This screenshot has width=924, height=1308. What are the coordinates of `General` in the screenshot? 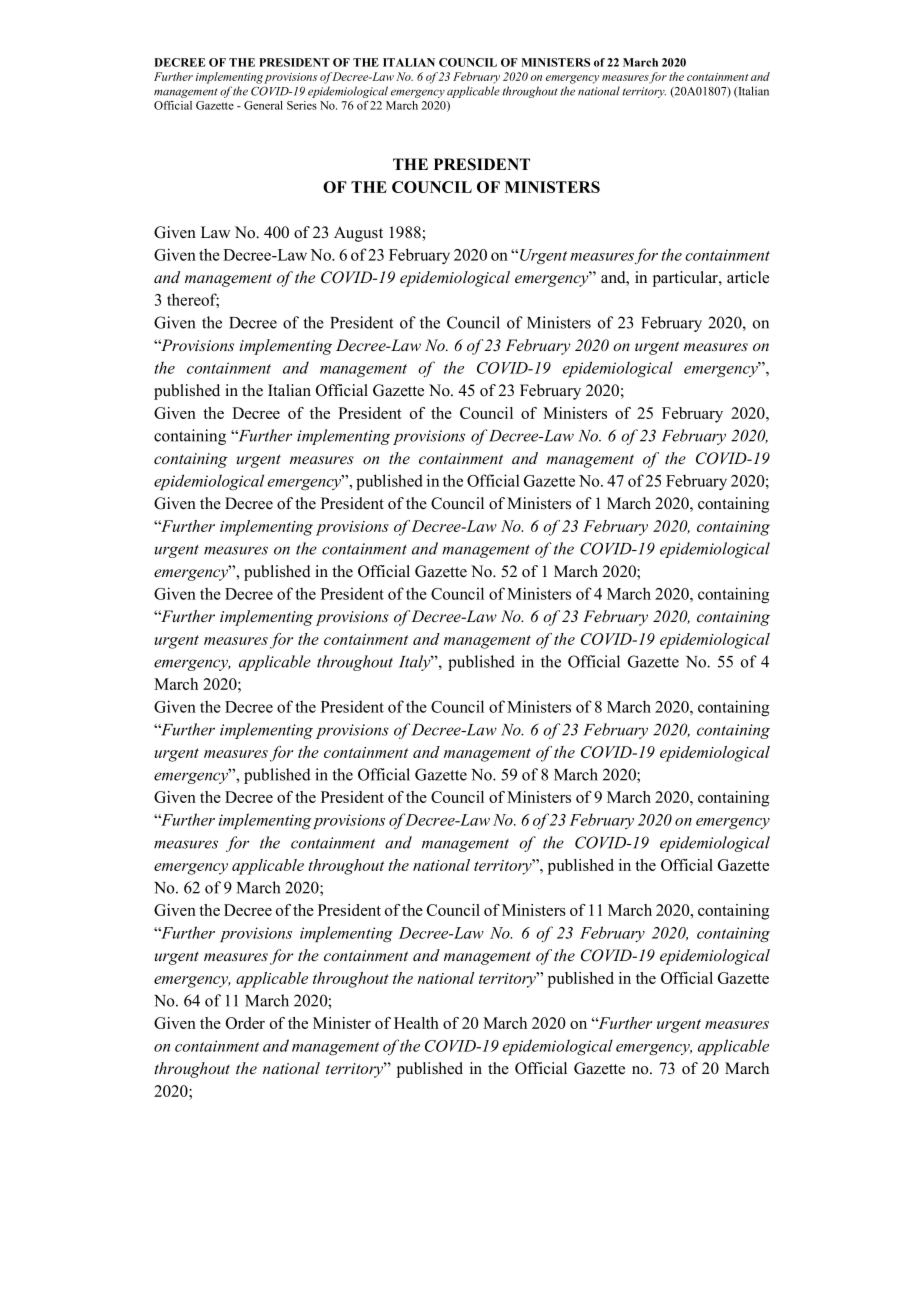 It's located at (263, 105).
